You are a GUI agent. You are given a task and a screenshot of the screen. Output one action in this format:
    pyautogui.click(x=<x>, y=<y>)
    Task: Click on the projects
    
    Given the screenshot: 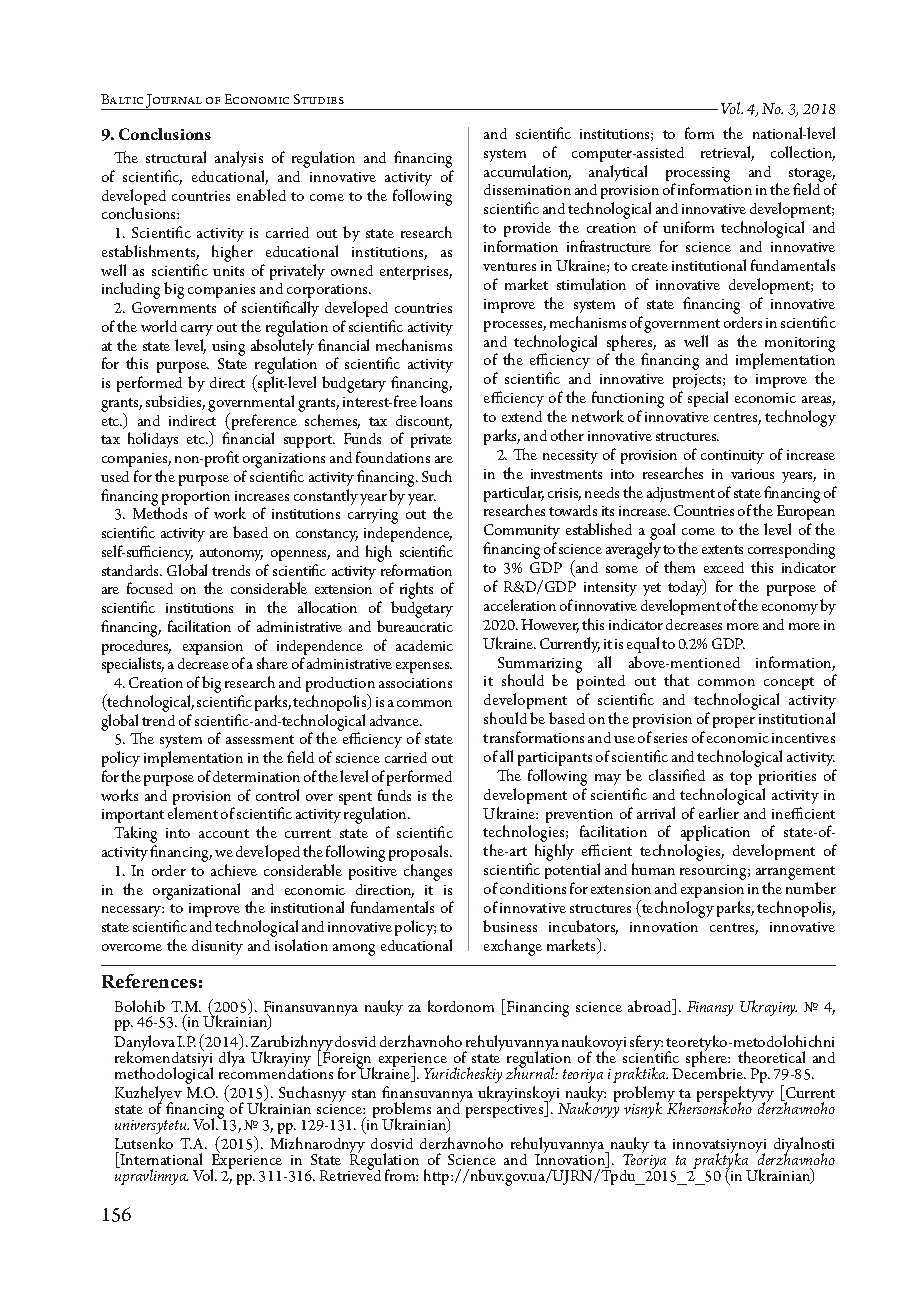 What is the action you would take?
    pyautogui.click(x=698, y=383)
